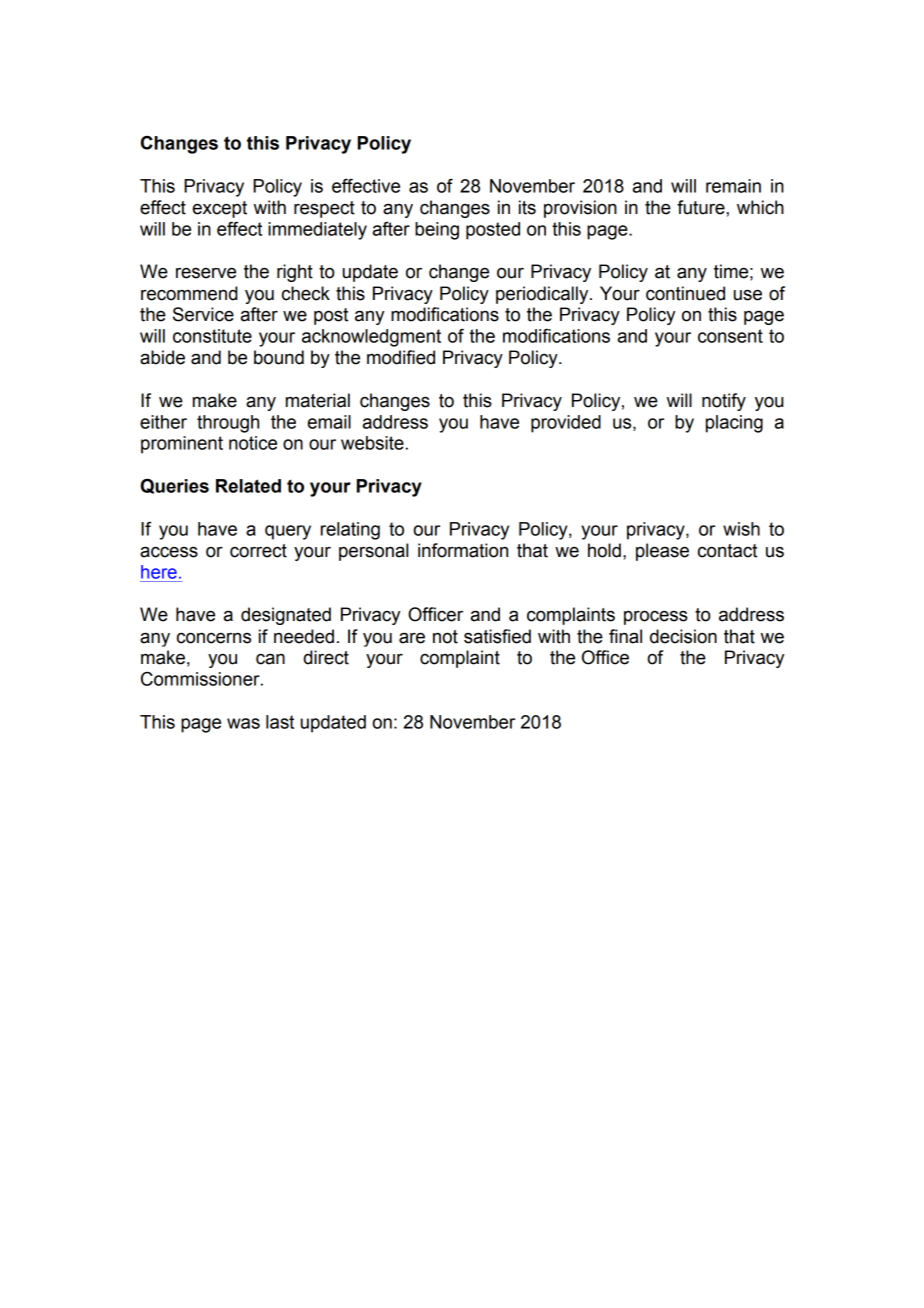 The width and height of the screenshot is (924, 1308). Describe the element at coordinates (220, 209) in the screenshot. I see `except` at that location.
